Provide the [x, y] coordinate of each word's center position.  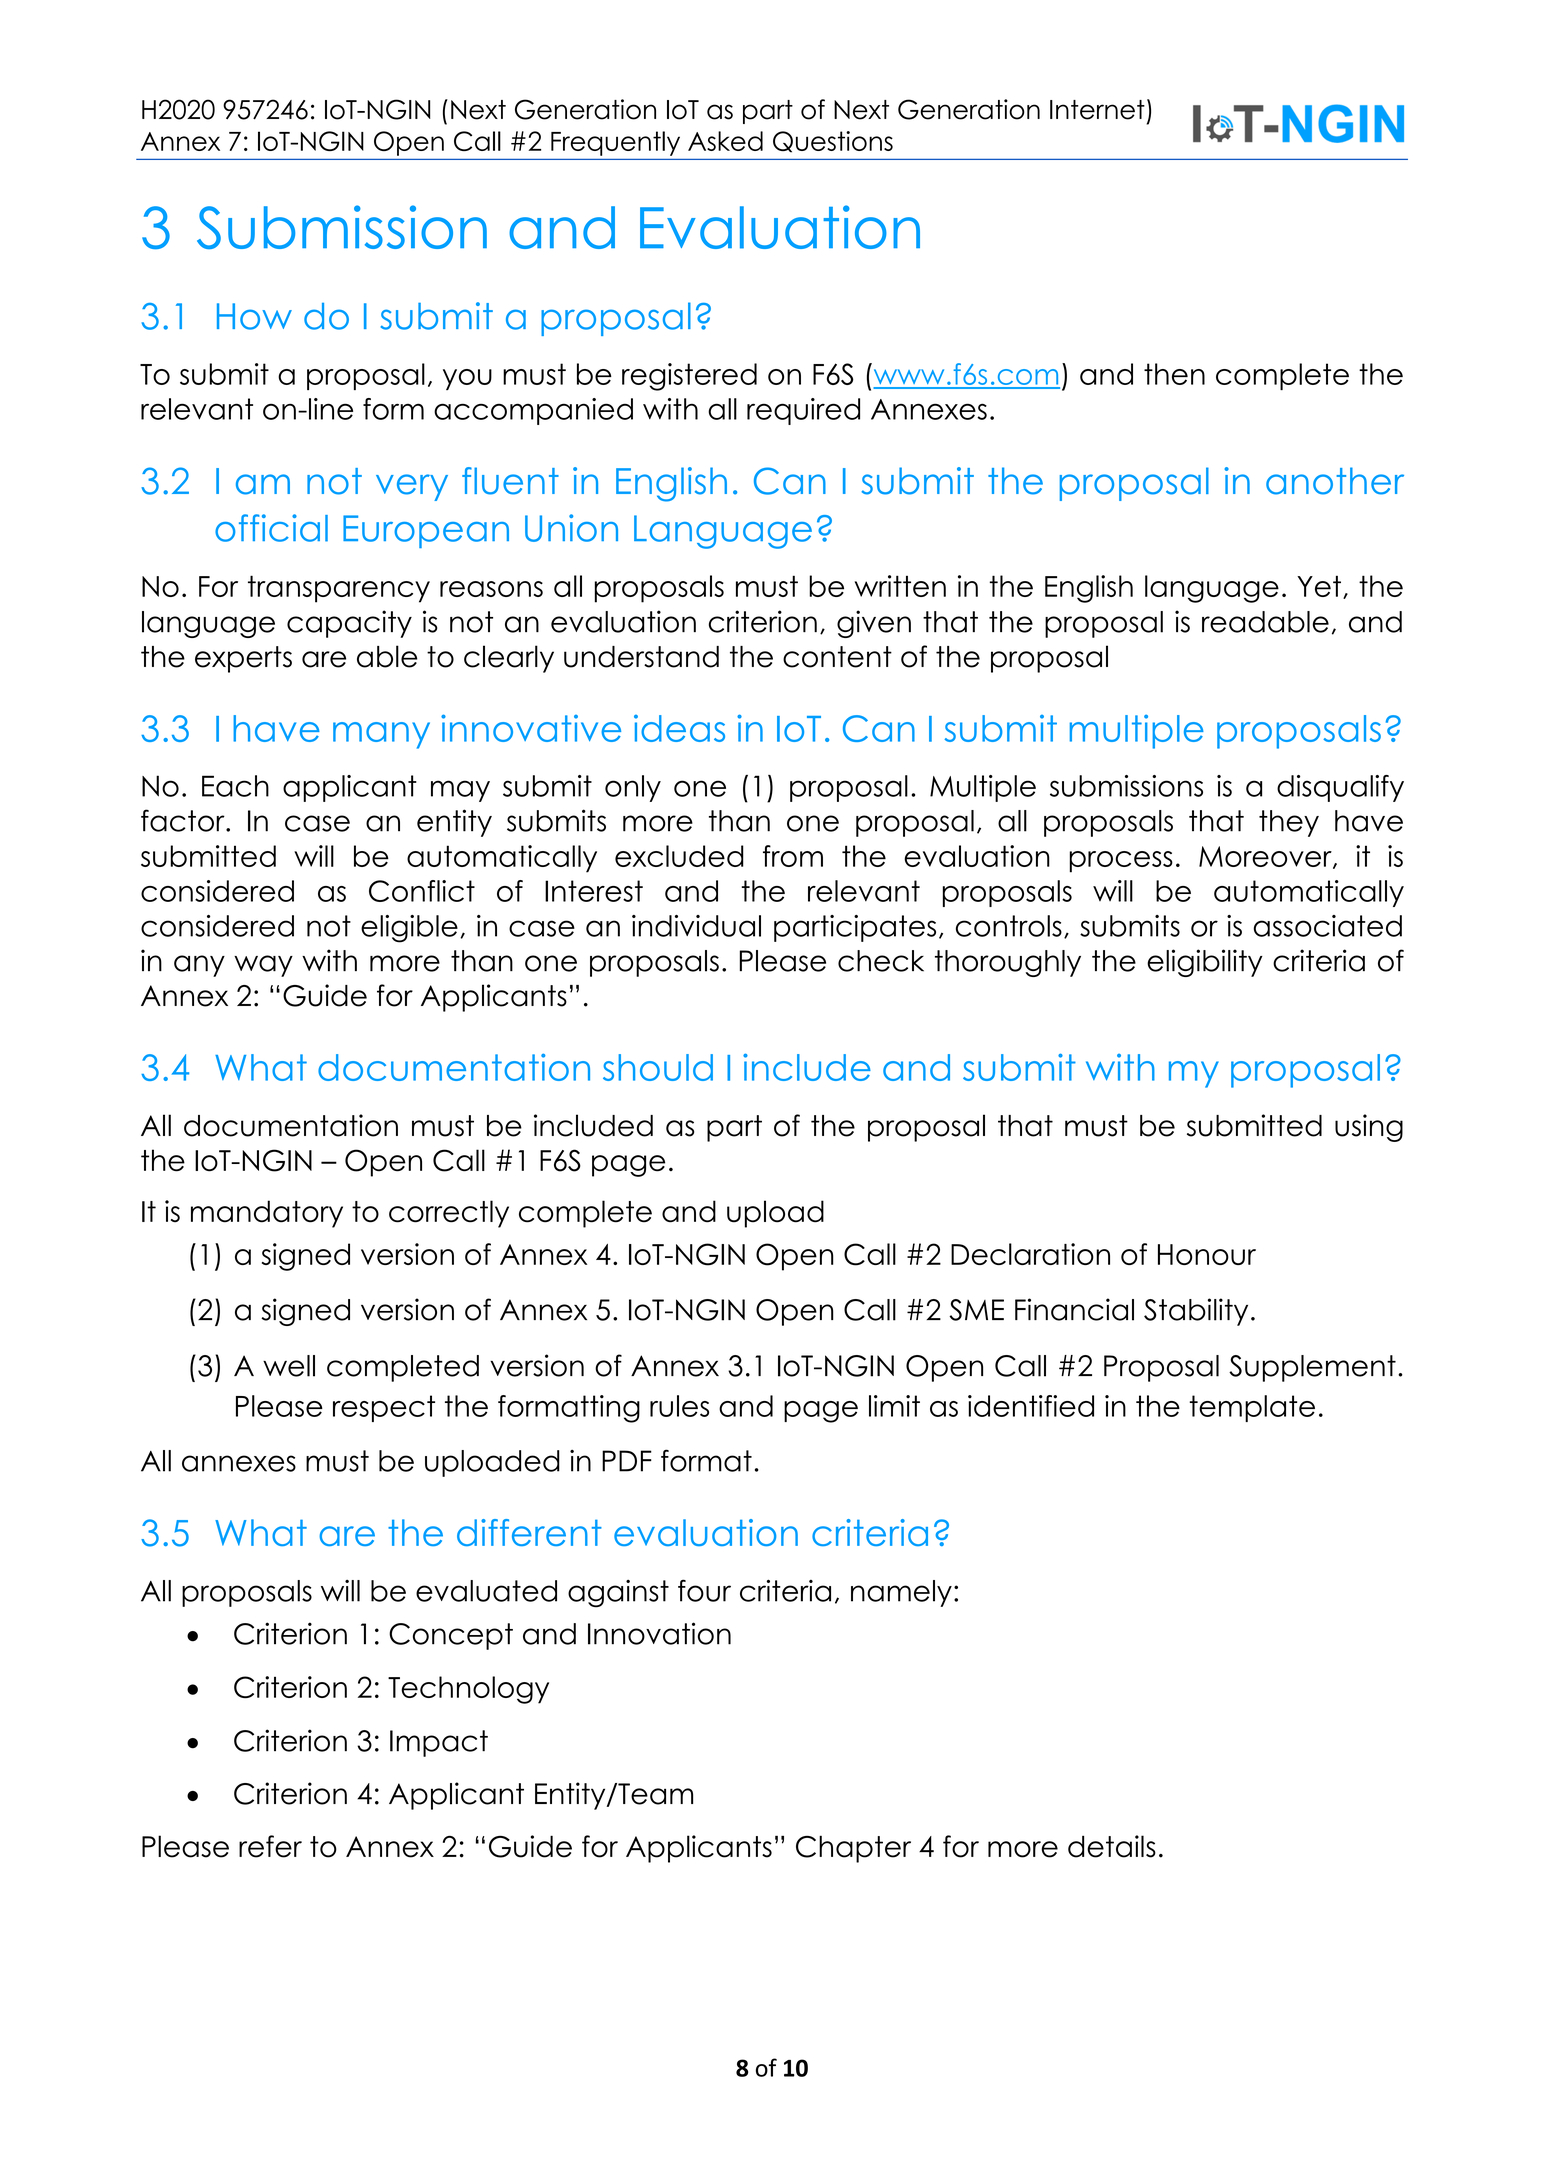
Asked [725, 141]
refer [270, 1846]
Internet [1097, 110]
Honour [1207, 1254]
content [837, 657]
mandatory [267, 1214]
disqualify [1340, 788]
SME [976, 1310]
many [381, 735]
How [254, 316]
